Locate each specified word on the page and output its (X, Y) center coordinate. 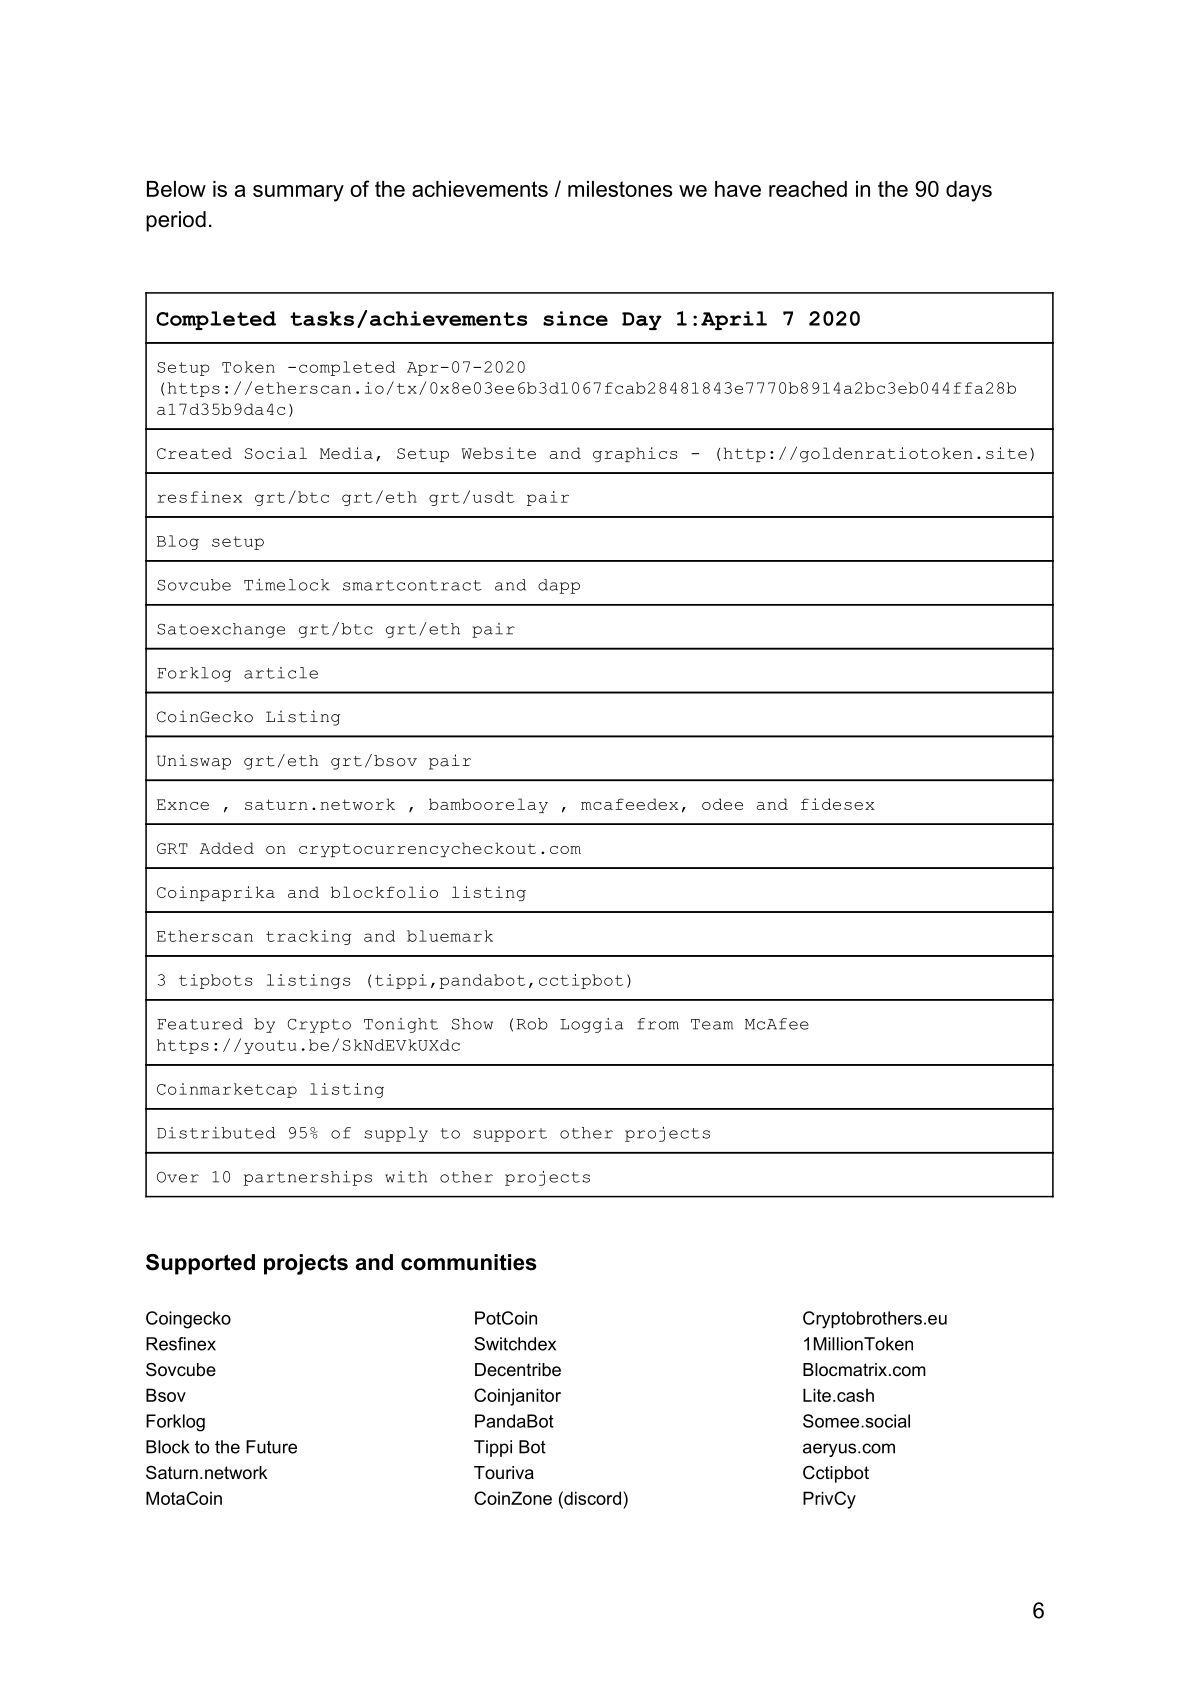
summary (298, 193)
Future (271, 1447)
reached (808, 189)
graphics (635, 454)
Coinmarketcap (227, 1090)
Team (712, 1024)
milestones (620, 189)
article (281, 673)
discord (591, 1498)
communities (469, 1262)
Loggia (592, 1025)
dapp (559, 586)
